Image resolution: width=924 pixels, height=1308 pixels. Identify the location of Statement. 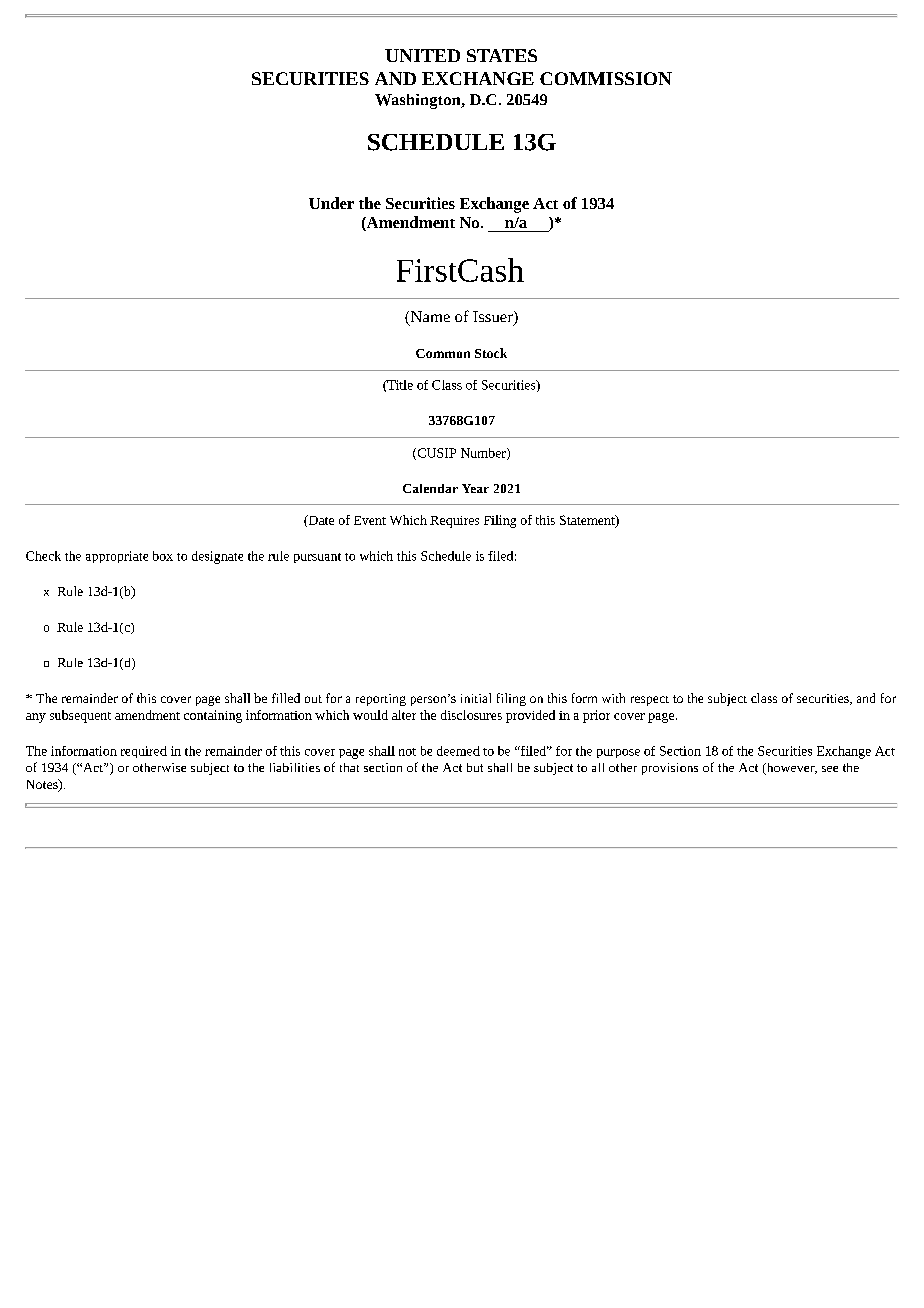
(588, 521).
